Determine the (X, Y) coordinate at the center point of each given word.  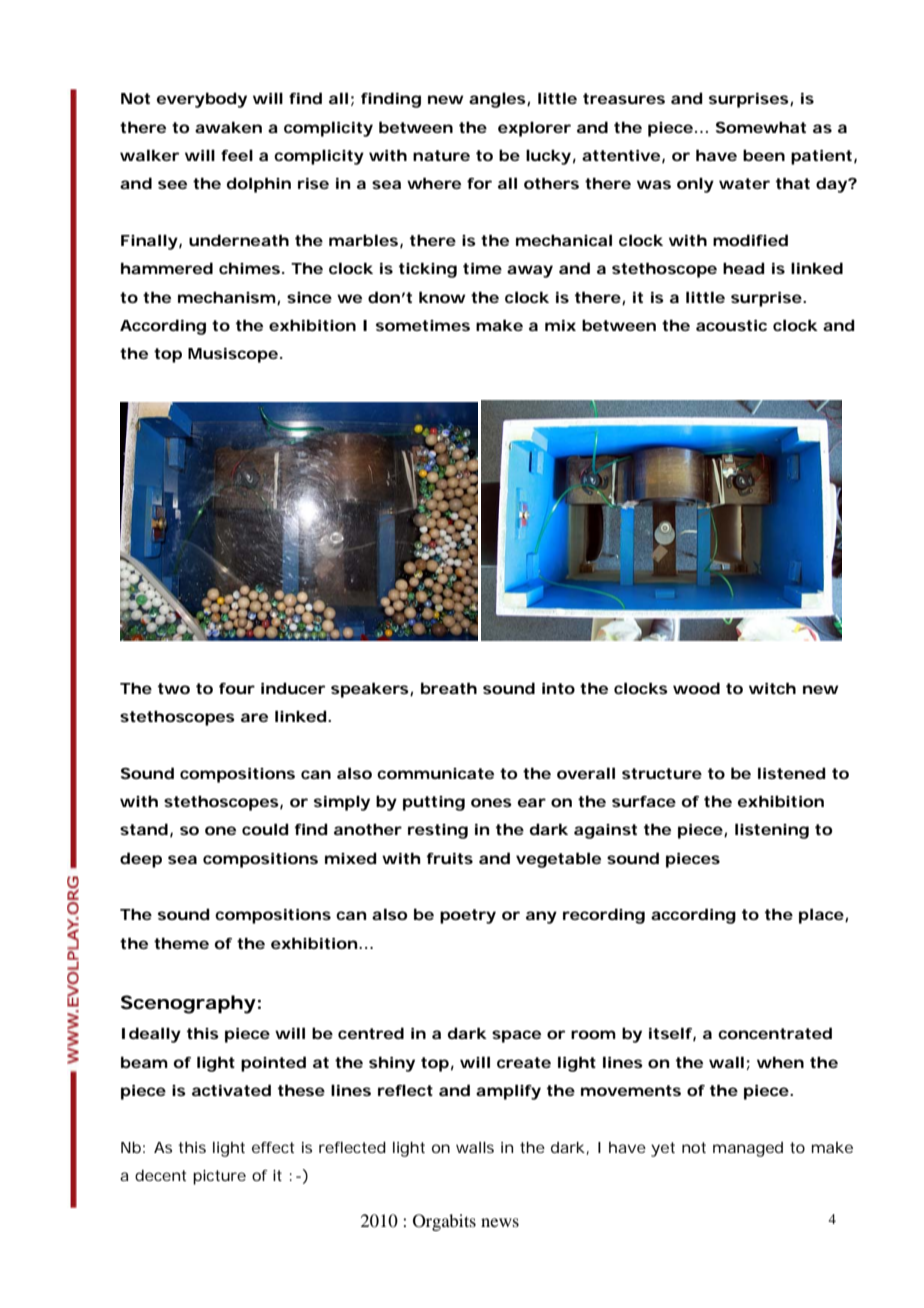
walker (149, 155)
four (237, 688)
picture (219, 1177)
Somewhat (761, 127)
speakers (370, 690)
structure (662, 773)
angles (497, 100)
